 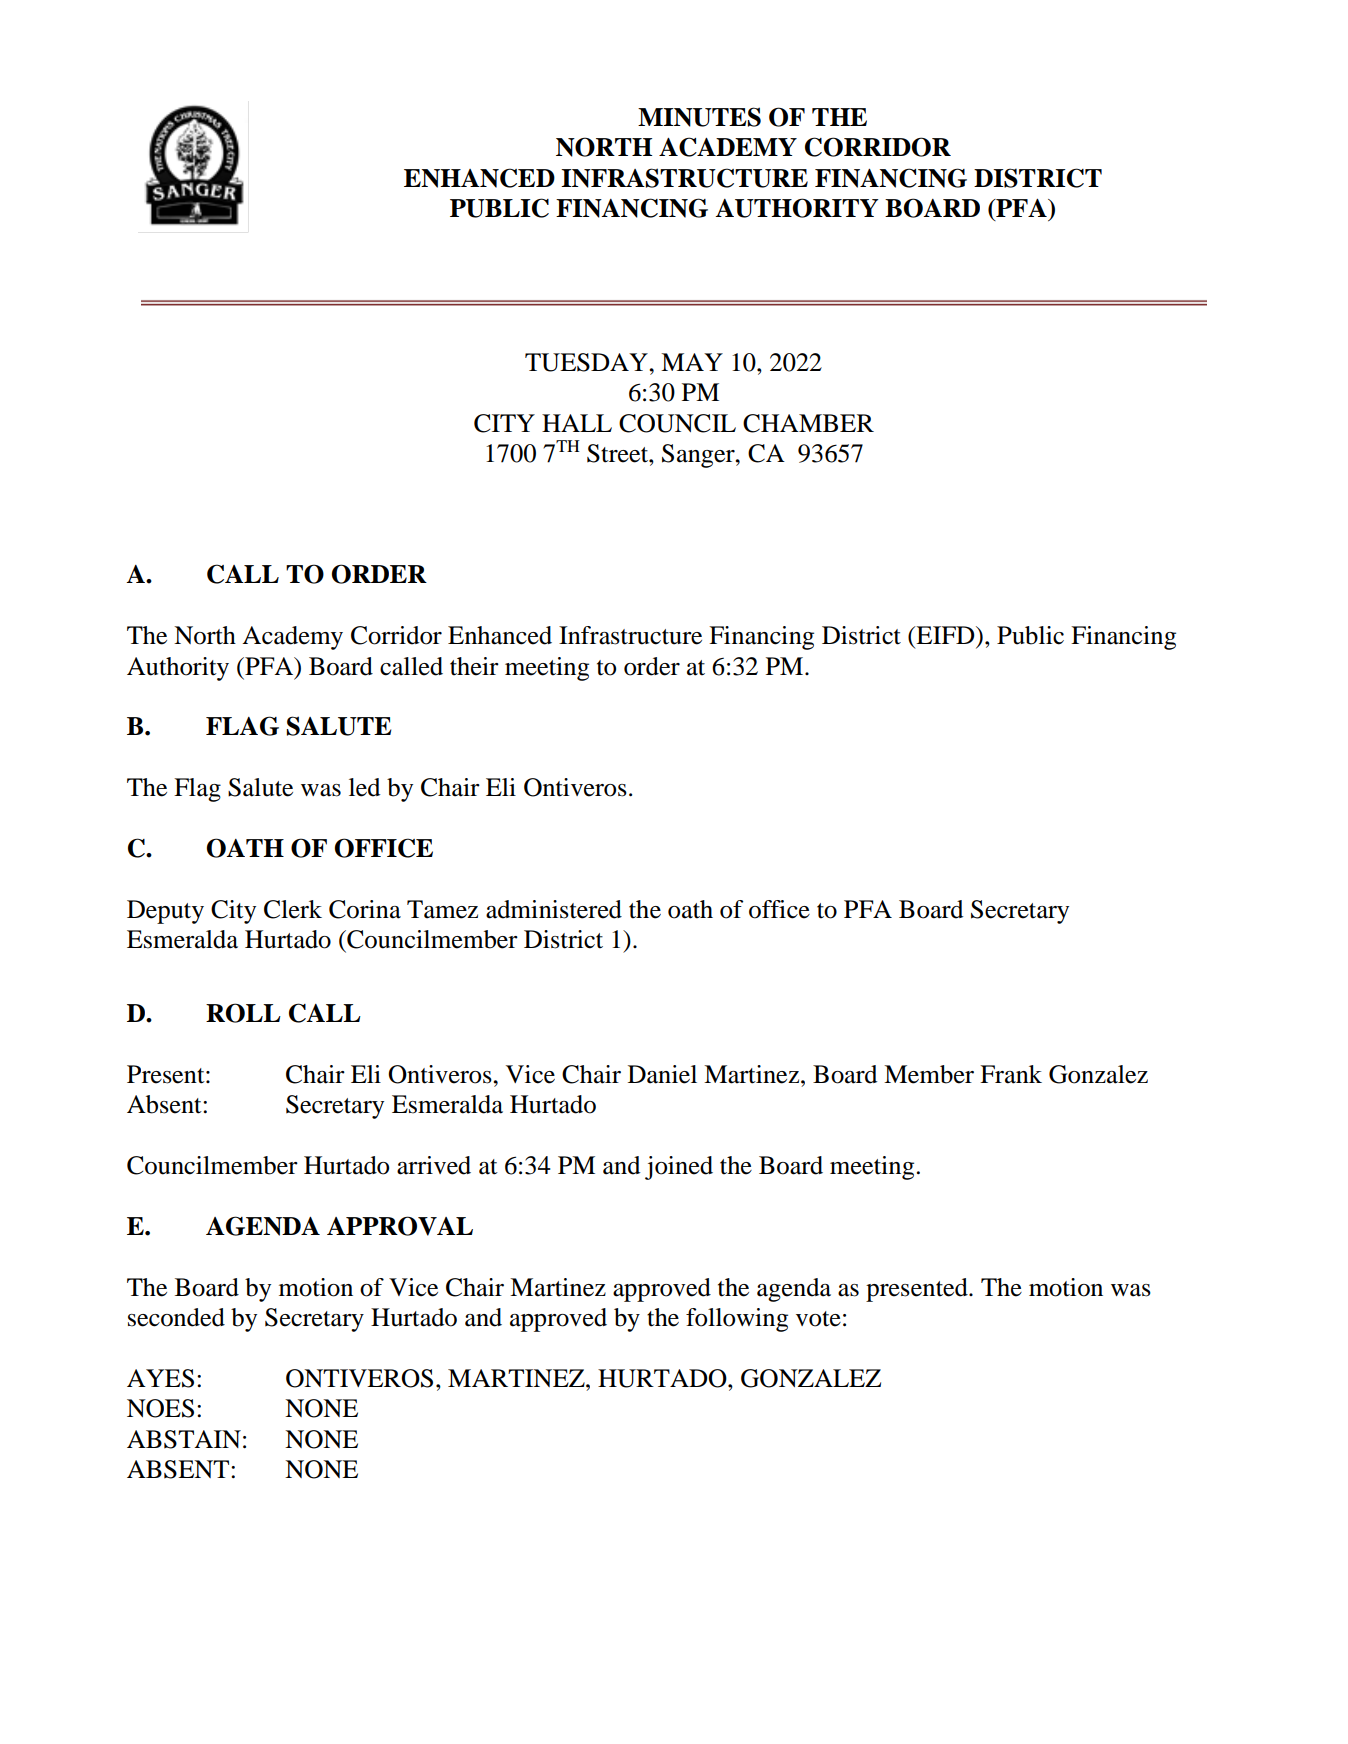 What do you see at coordinates (587, 362) in the screenshot?
I see `TUESDAY` at bounding box center [587, 362].
